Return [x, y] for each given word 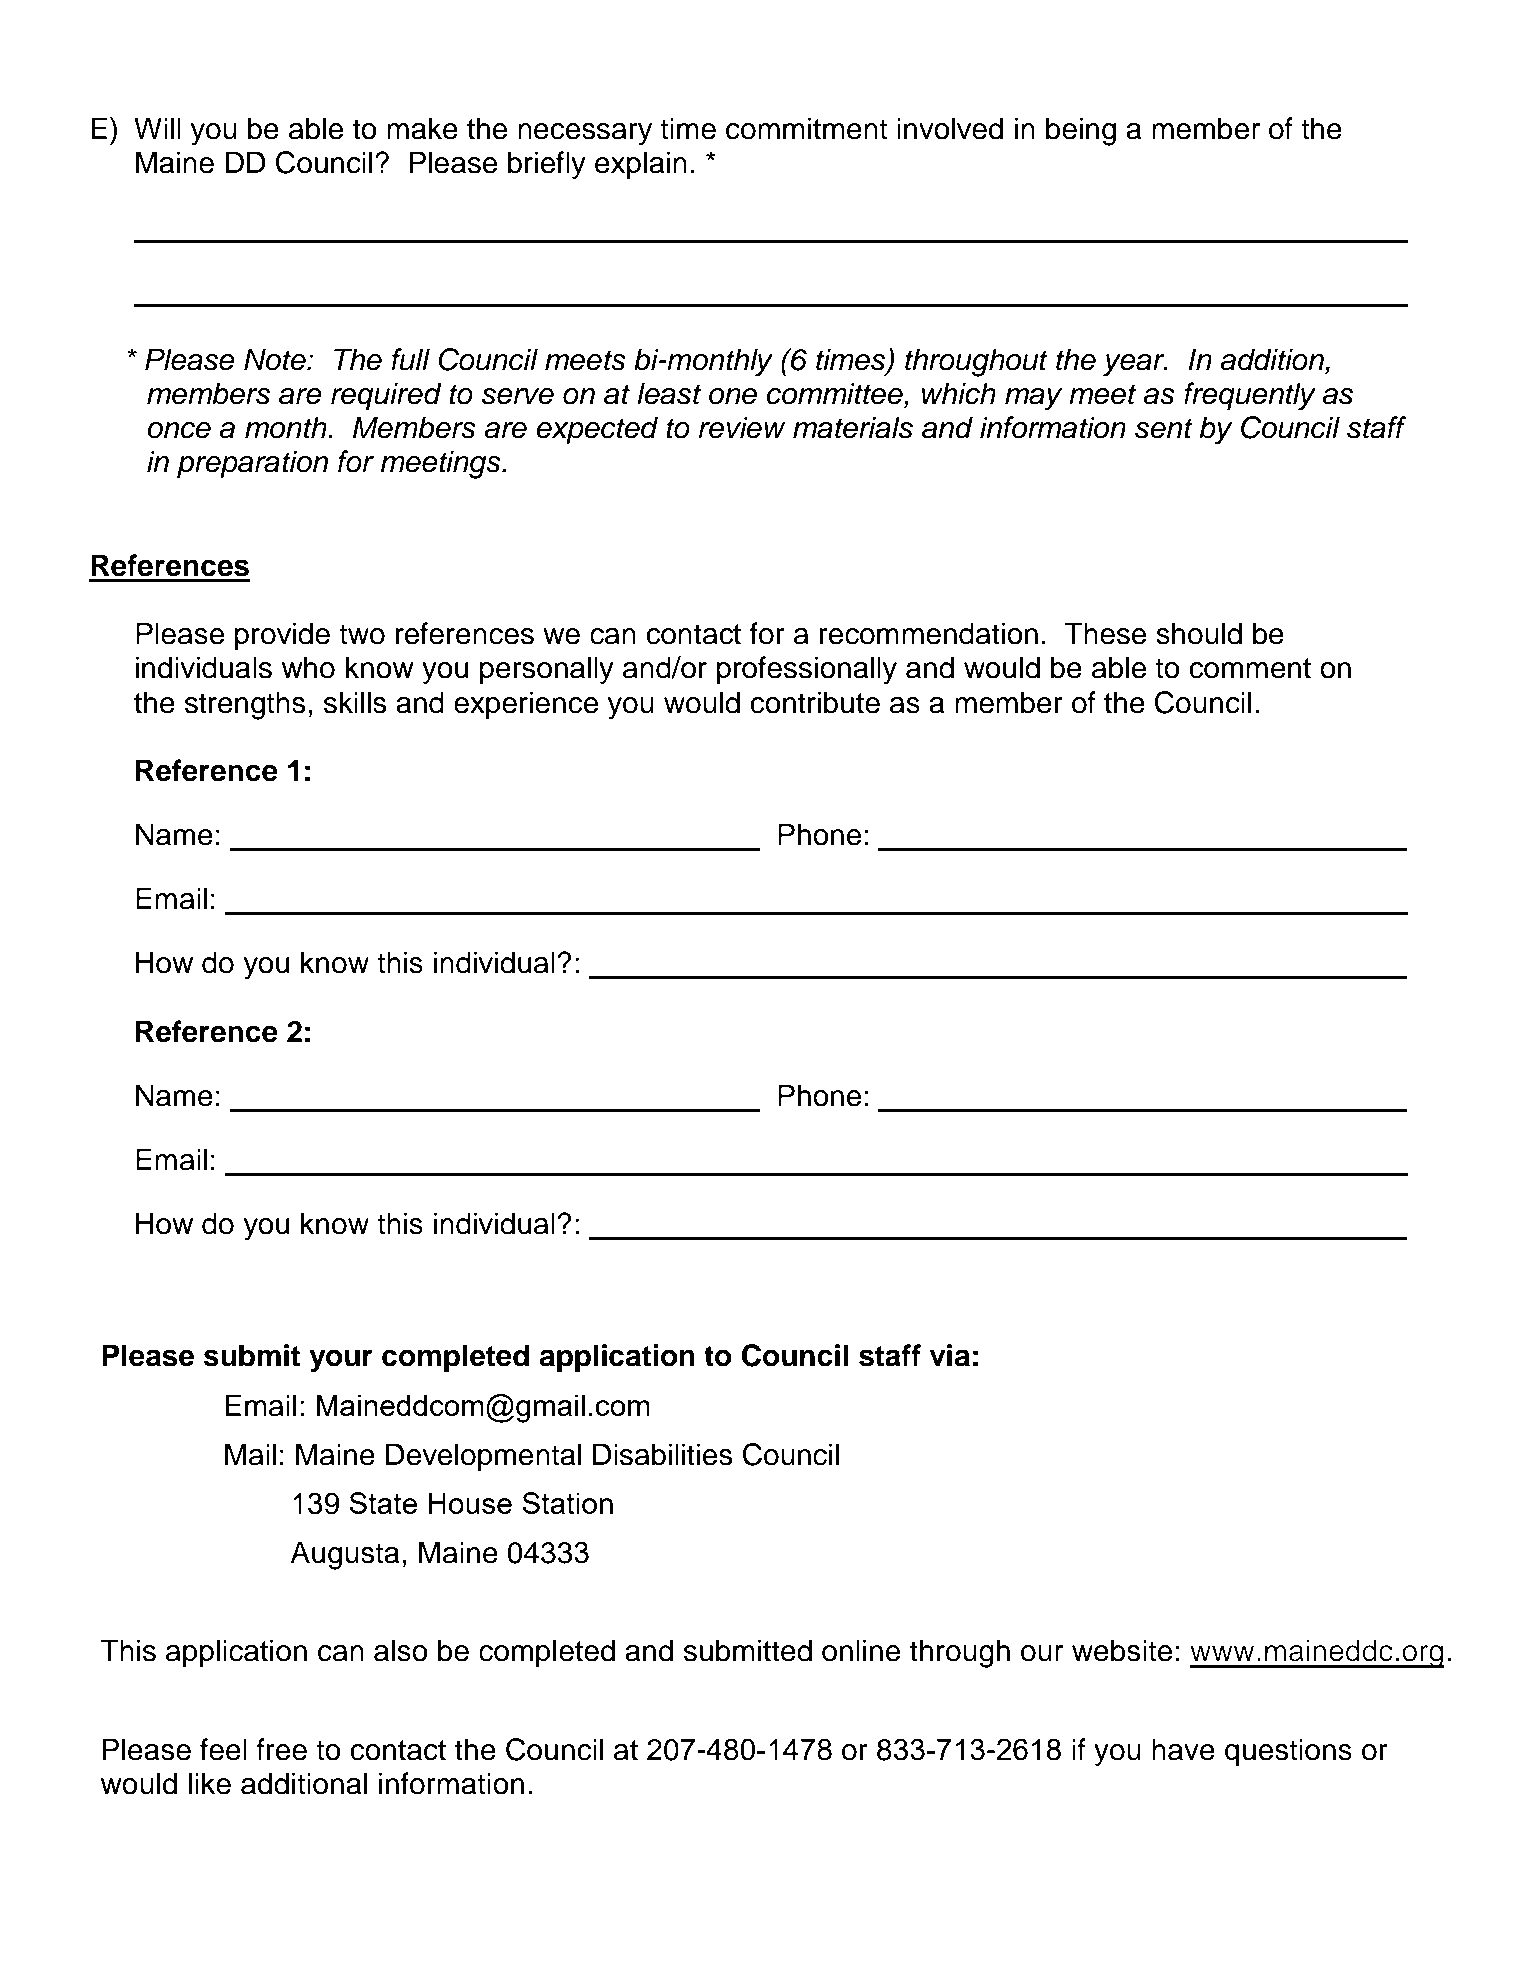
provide [282, 636]
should [1199, 633]
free [281, 1749]
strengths [245, 705]
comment [1250, 668]
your [341, 1361]
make [422, 128]
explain [641, 165]
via [950, 1355]
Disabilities [663, 1454]
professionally [807, 670]
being [1081, 131]
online [861, 1650]
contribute [815, 702]
